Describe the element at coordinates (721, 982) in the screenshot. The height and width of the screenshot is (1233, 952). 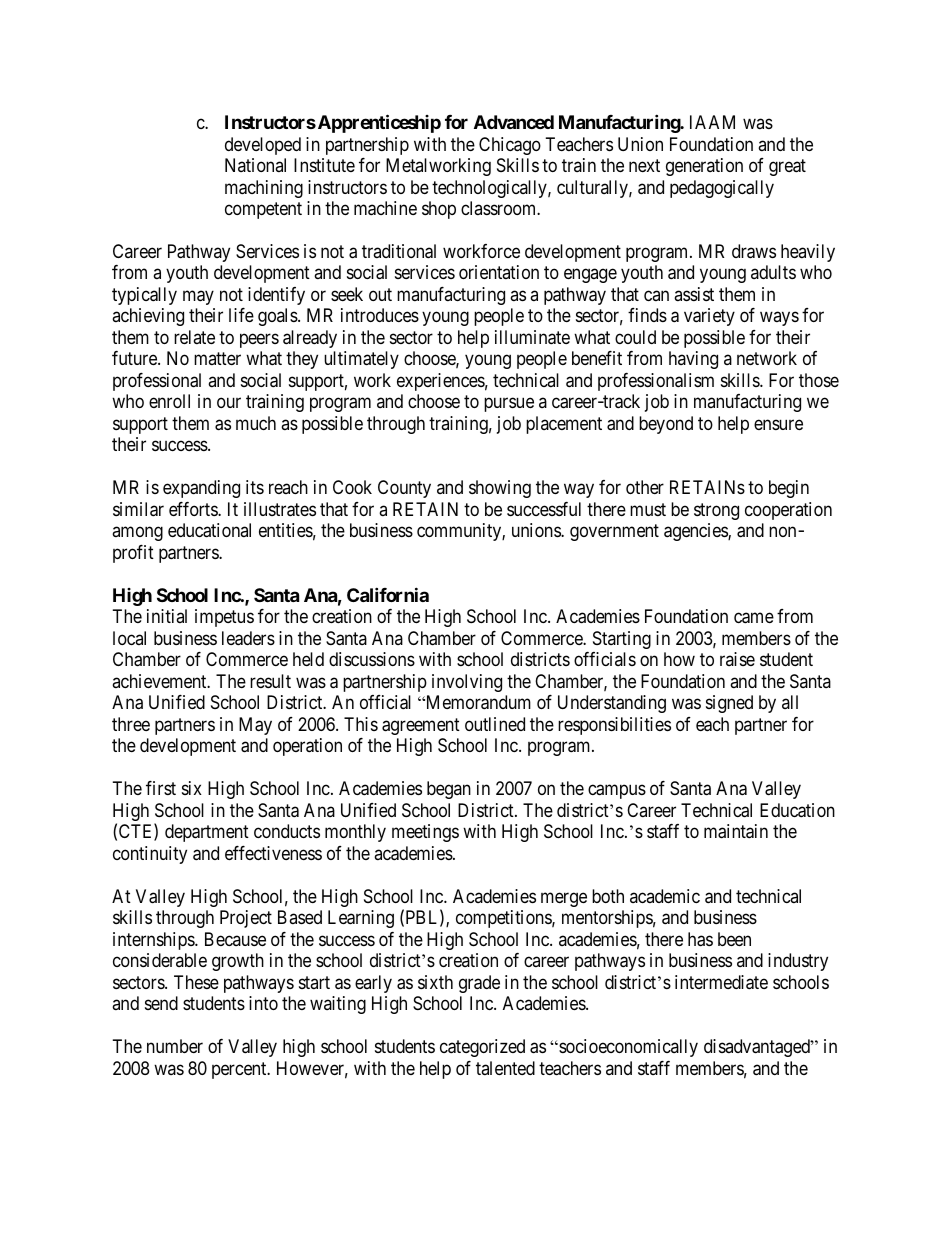
I see `intermediate` at that location.
